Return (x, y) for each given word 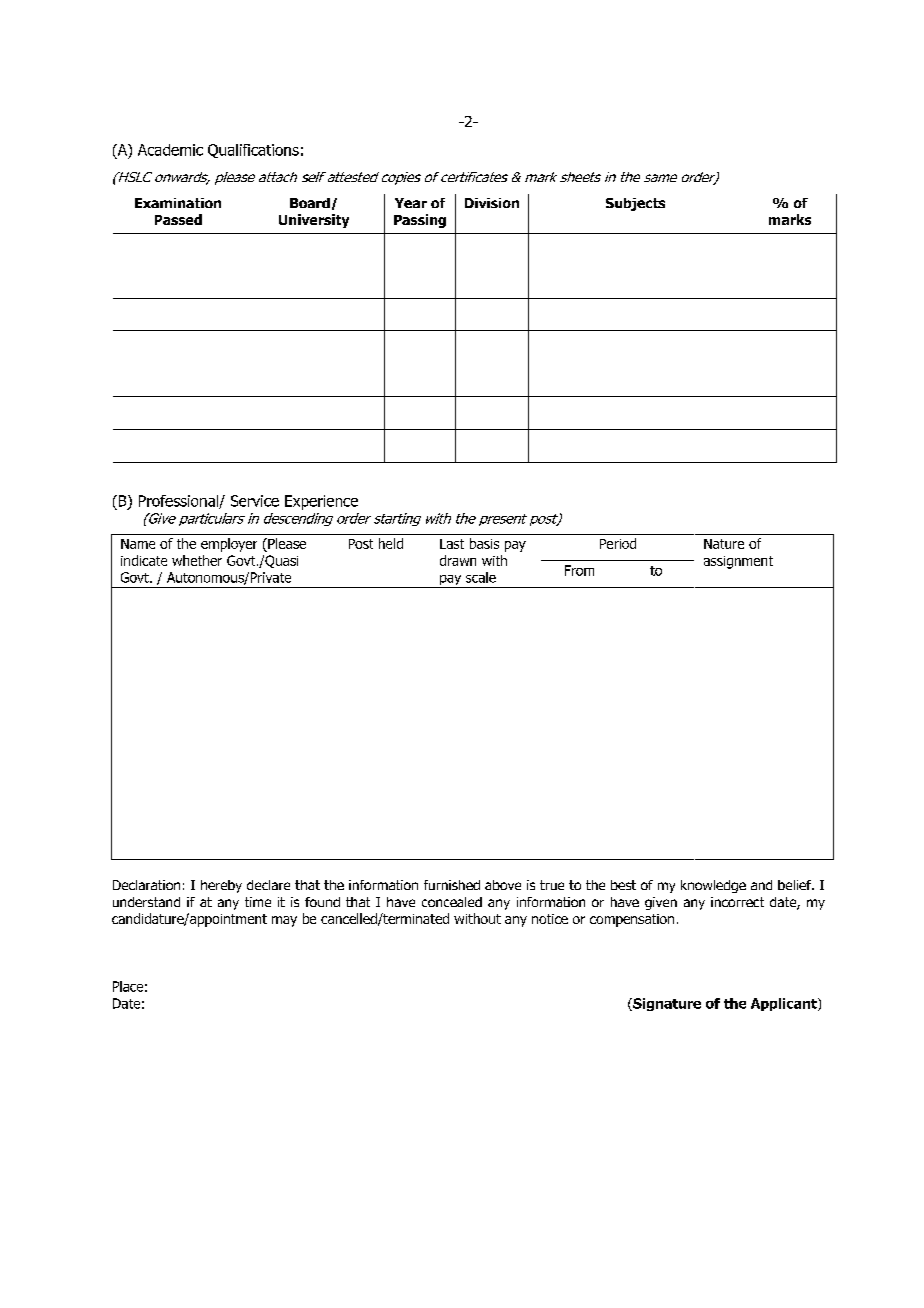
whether (197, 560)
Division (492, 203)
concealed (452, 902)
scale (481, 577)
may (284, 921)
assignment (738, 562)
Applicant (785, 1004)
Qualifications (253, 151)
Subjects (635, 204)
